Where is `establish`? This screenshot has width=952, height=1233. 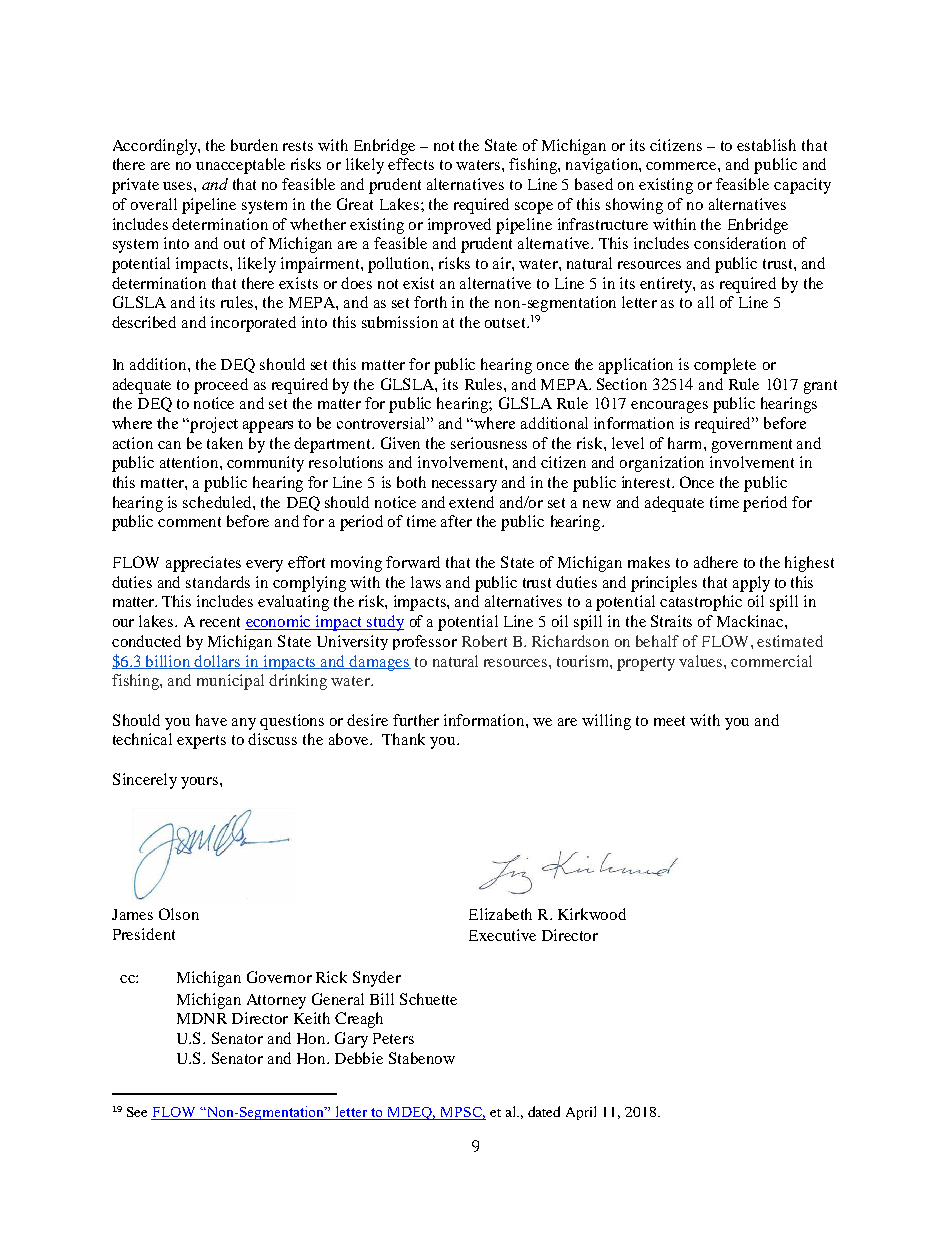 establish is located at coordinates (766, 145).
